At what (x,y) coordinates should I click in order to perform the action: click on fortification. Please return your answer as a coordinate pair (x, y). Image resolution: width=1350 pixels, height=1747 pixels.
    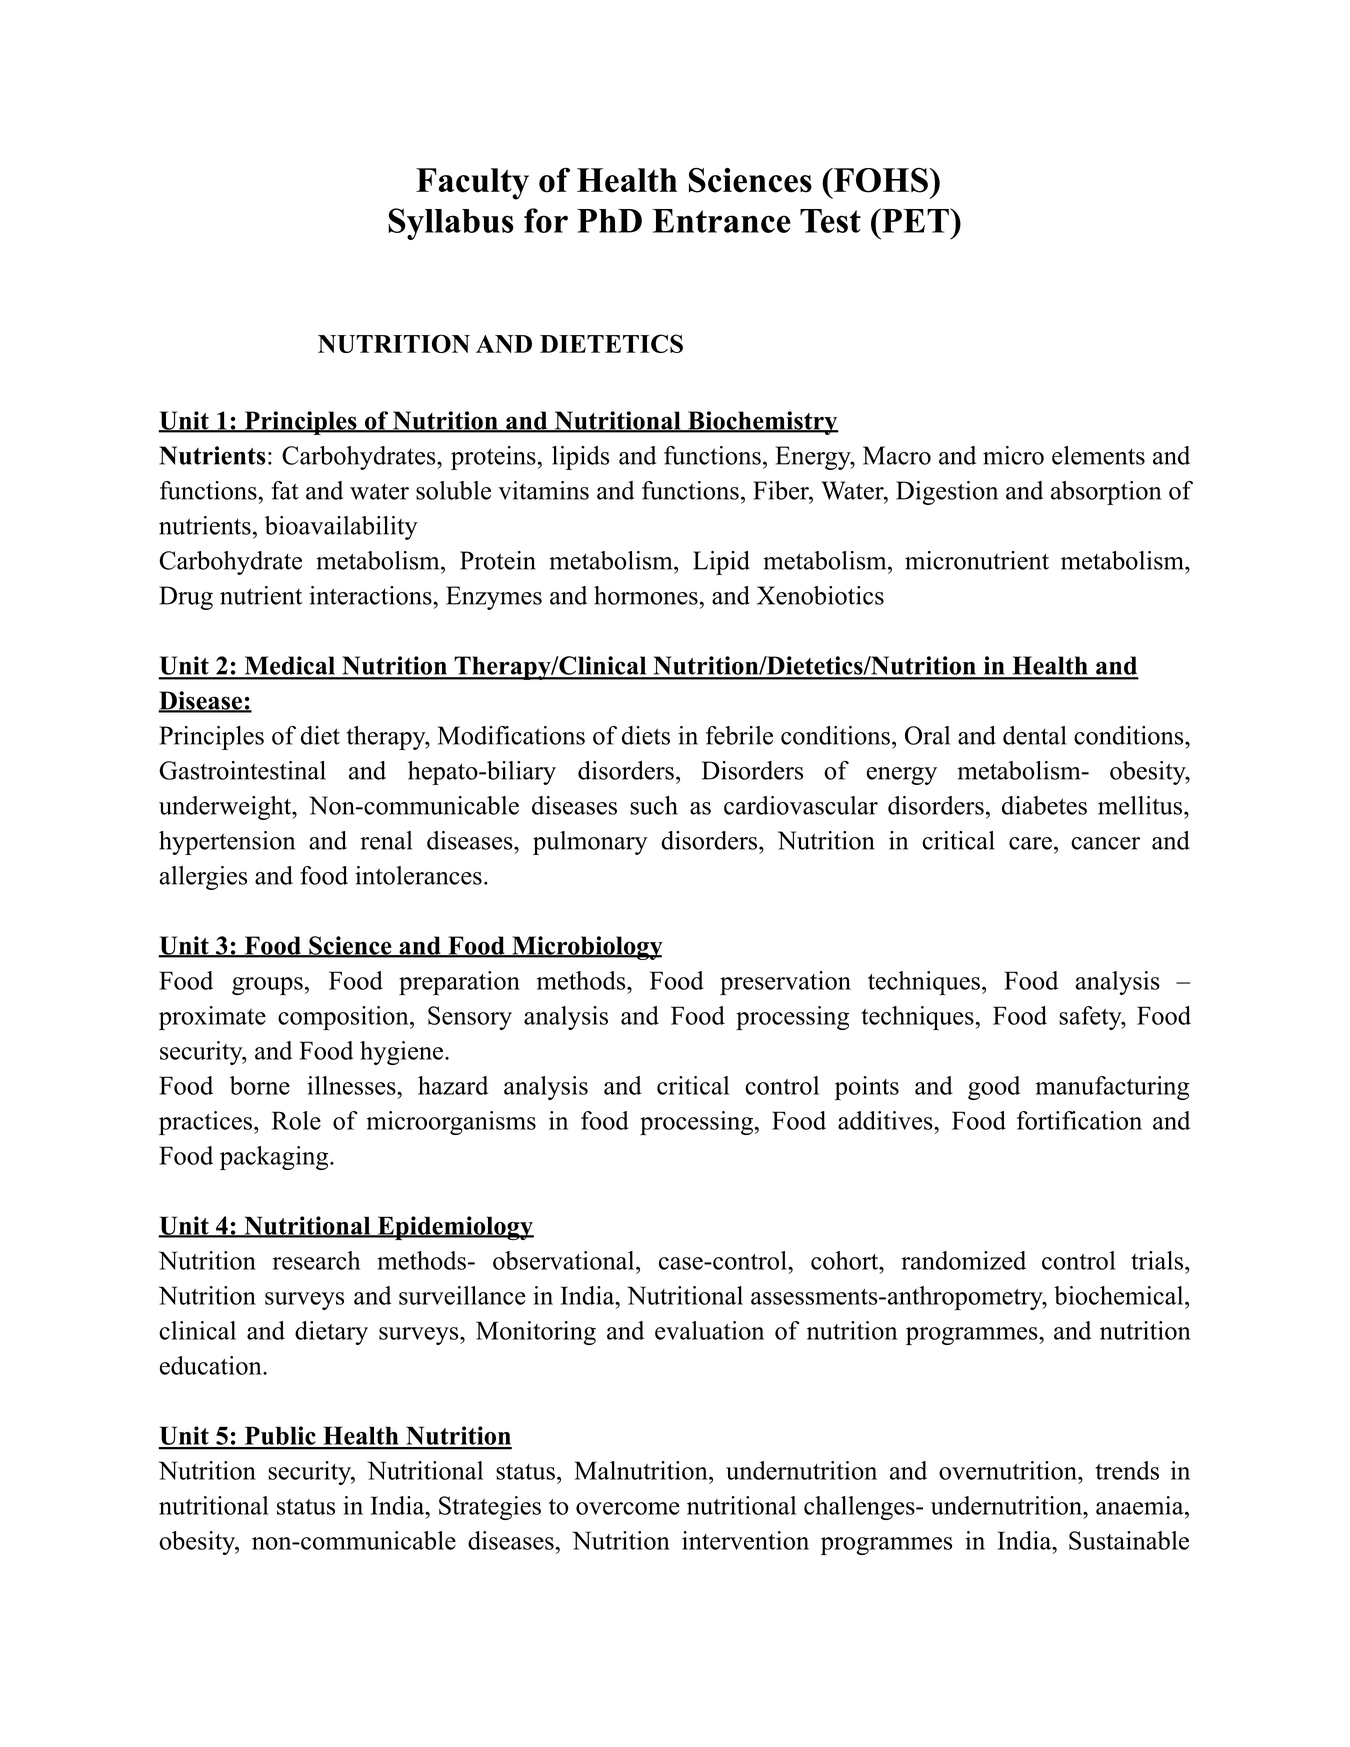
    Looking at the image, I should click on (1079, 1120).
